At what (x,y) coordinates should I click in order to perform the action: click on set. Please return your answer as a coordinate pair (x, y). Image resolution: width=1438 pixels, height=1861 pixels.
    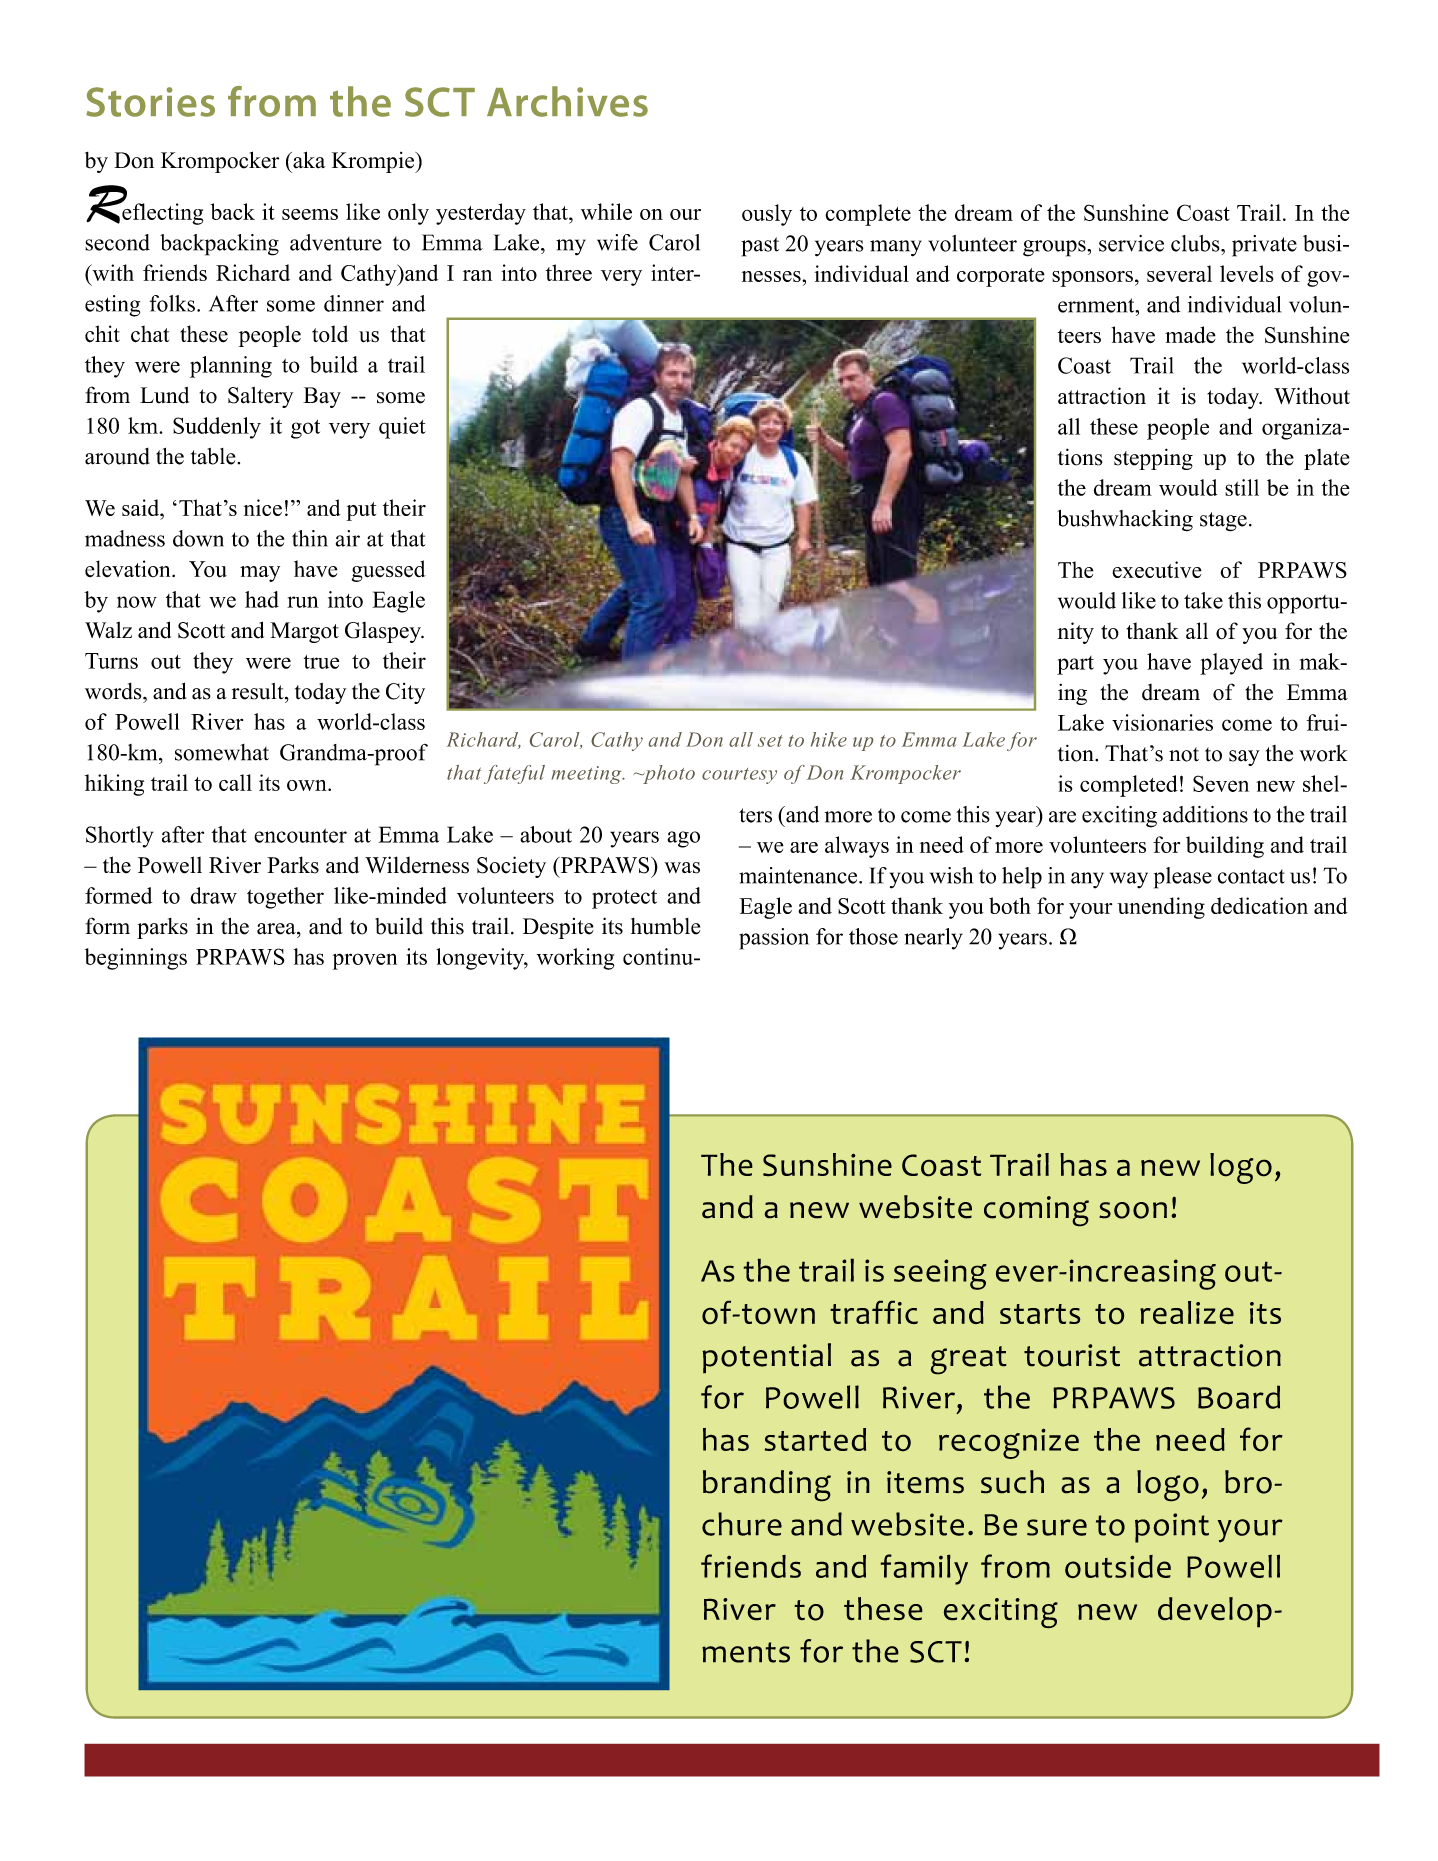
    Looking at the image, I should click on (770, 741).
